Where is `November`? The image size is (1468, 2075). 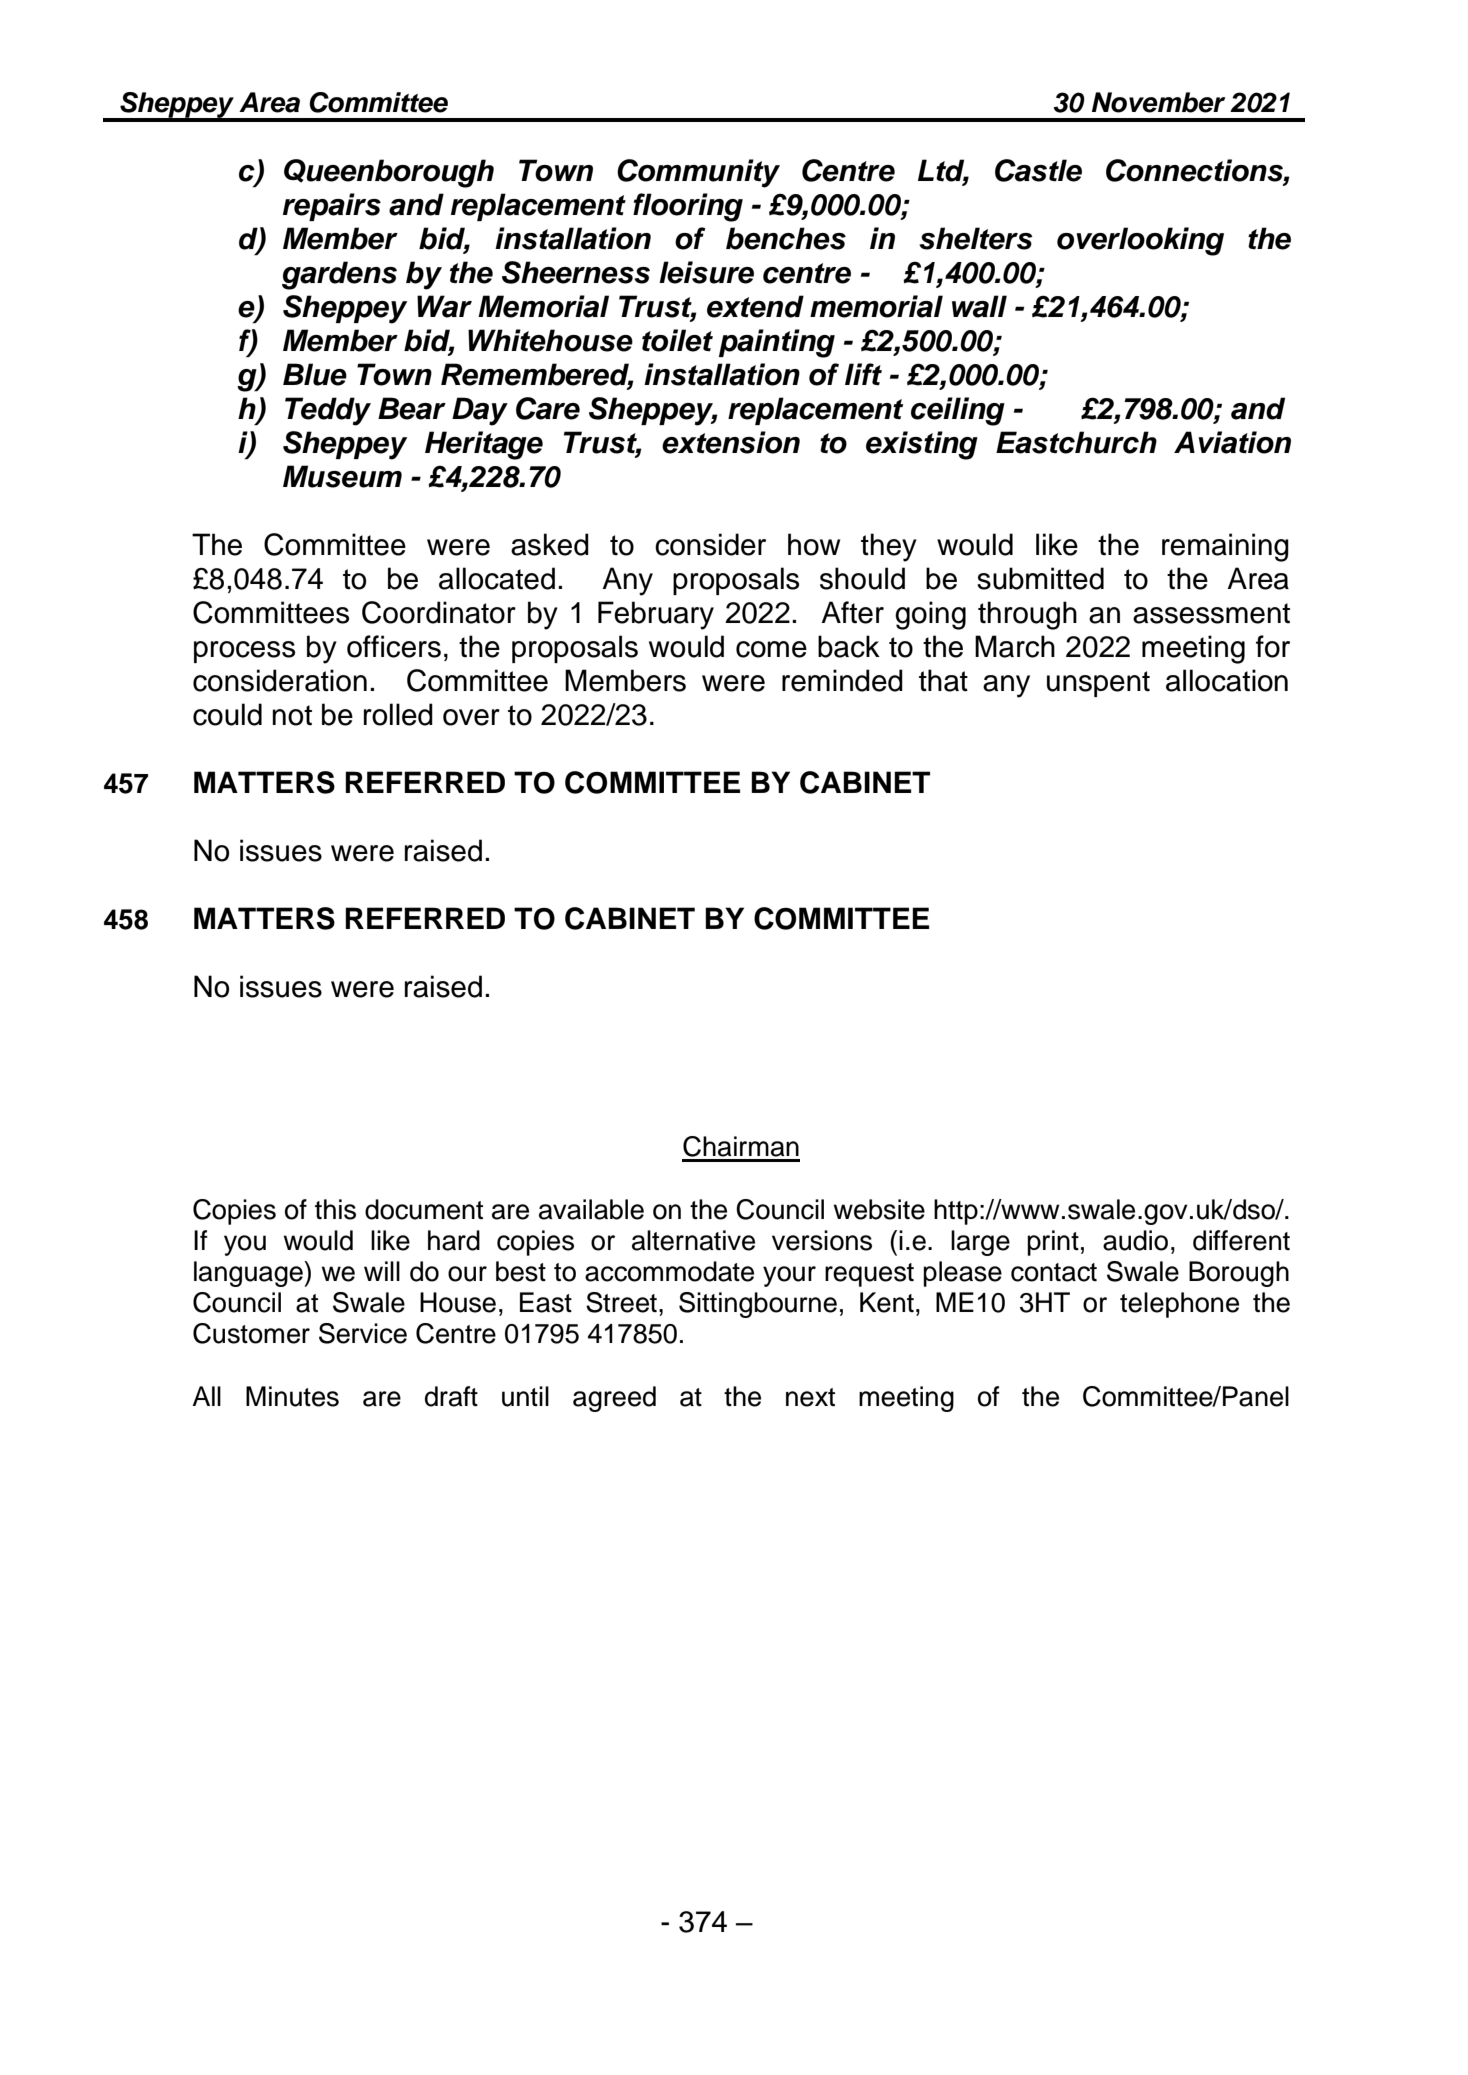 November is located at coordinates (1158, 102).
